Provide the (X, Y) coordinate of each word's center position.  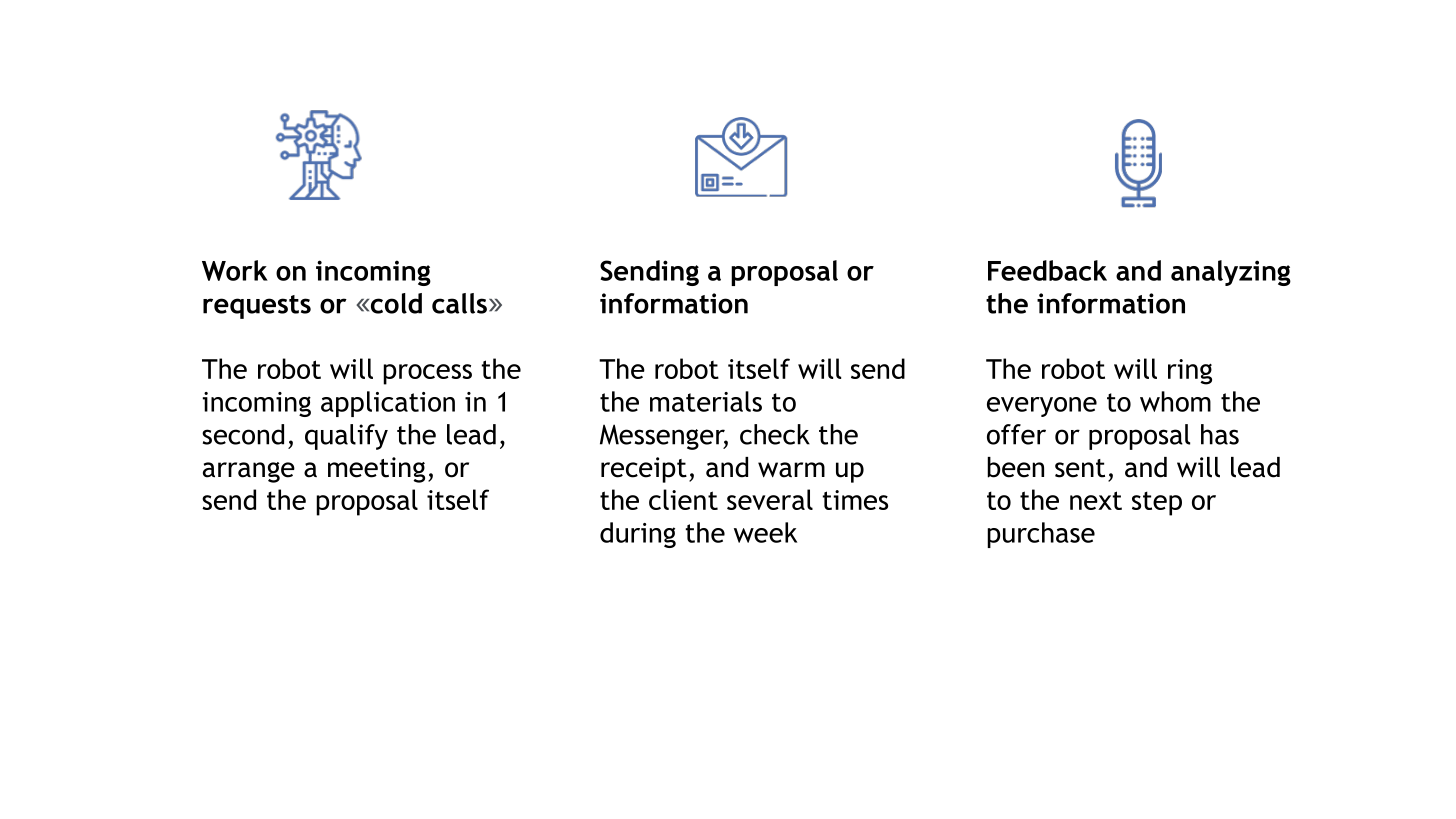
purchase (1041, 535)
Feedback (1047, 270)
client (683, 499)
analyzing (1231, 273)
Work (235, 270)
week (765, 532)
